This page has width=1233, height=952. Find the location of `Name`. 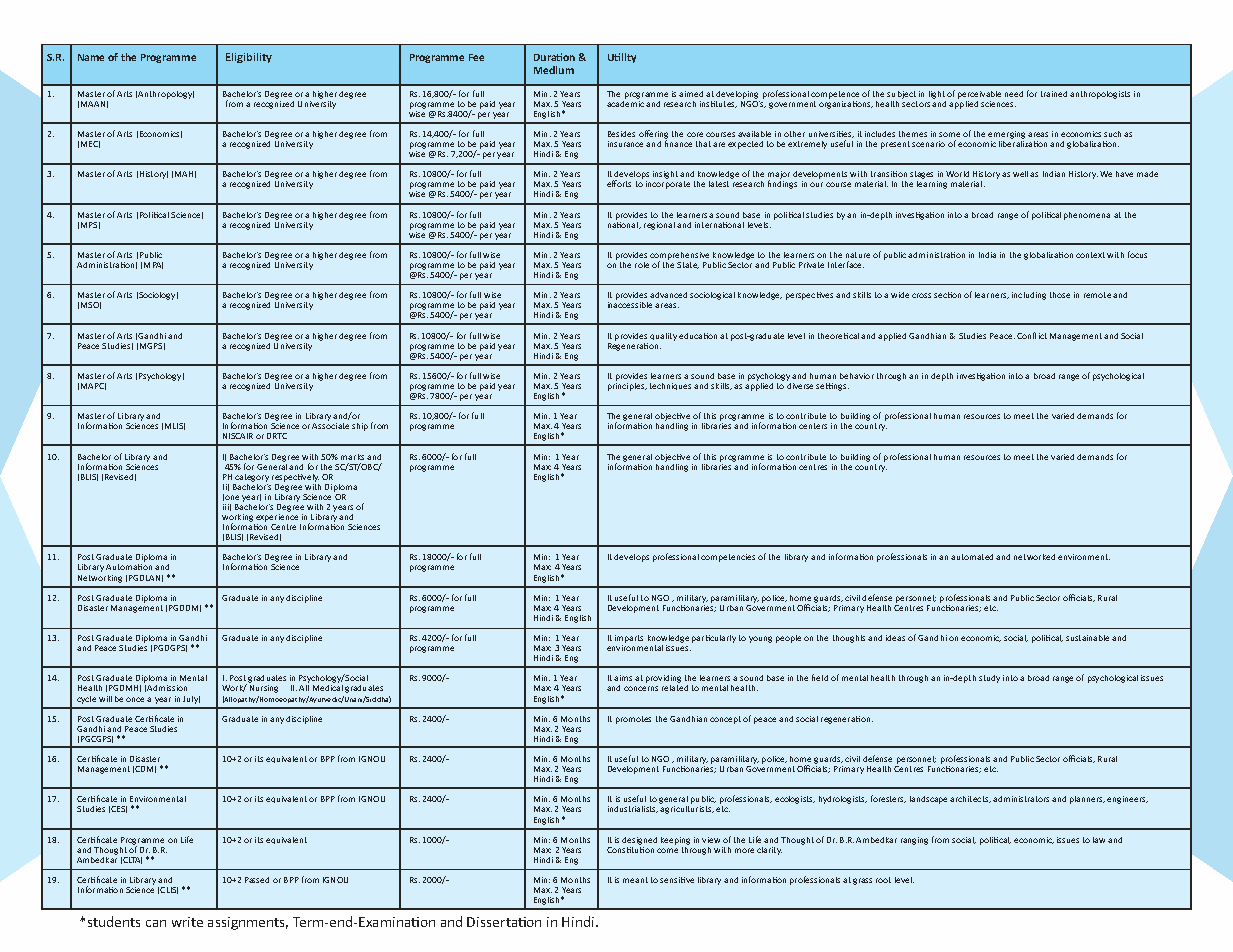

Name is located at coordinates (91, 57).
